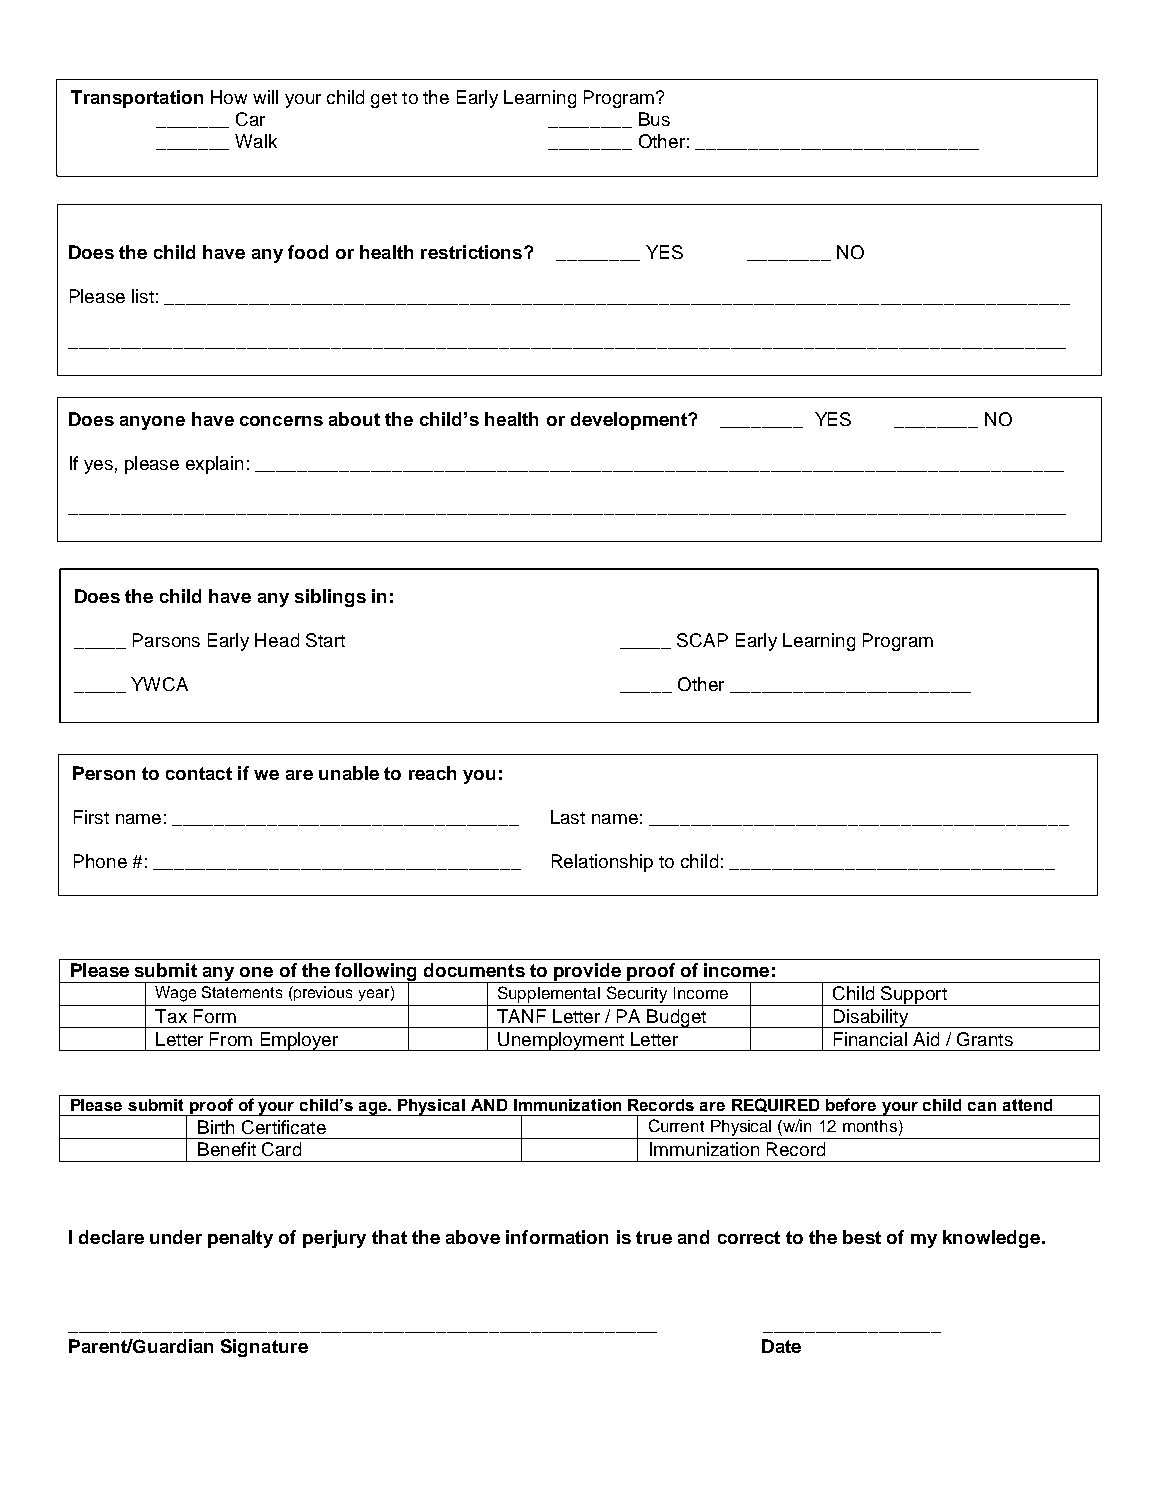 The height and width of the screenshot is (1499, 1159). Describe the element at coordinates (473, 252) in the screenshot. I see `restrictions` at that location.
